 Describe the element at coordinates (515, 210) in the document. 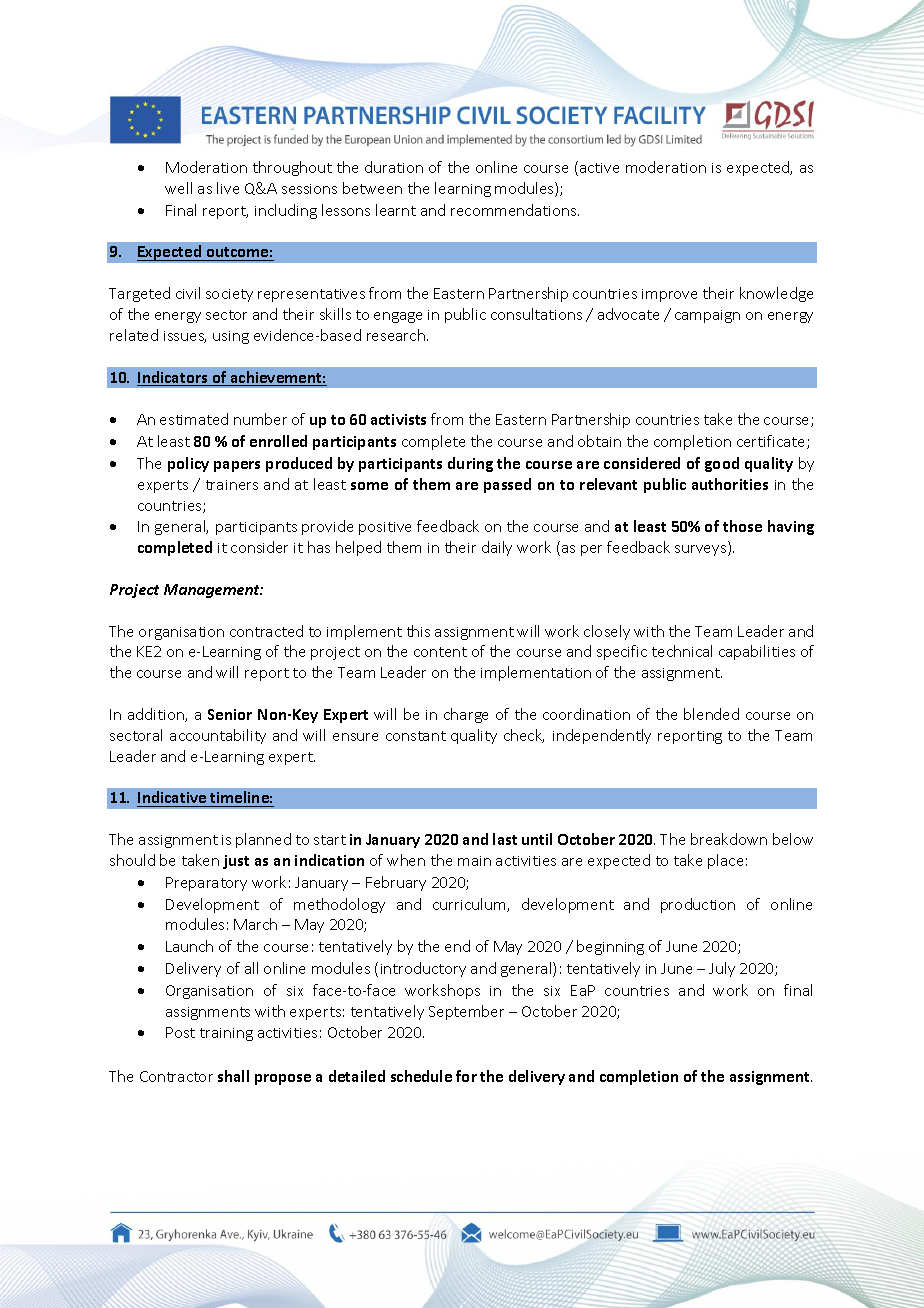

I see `recommendations` at that location.
